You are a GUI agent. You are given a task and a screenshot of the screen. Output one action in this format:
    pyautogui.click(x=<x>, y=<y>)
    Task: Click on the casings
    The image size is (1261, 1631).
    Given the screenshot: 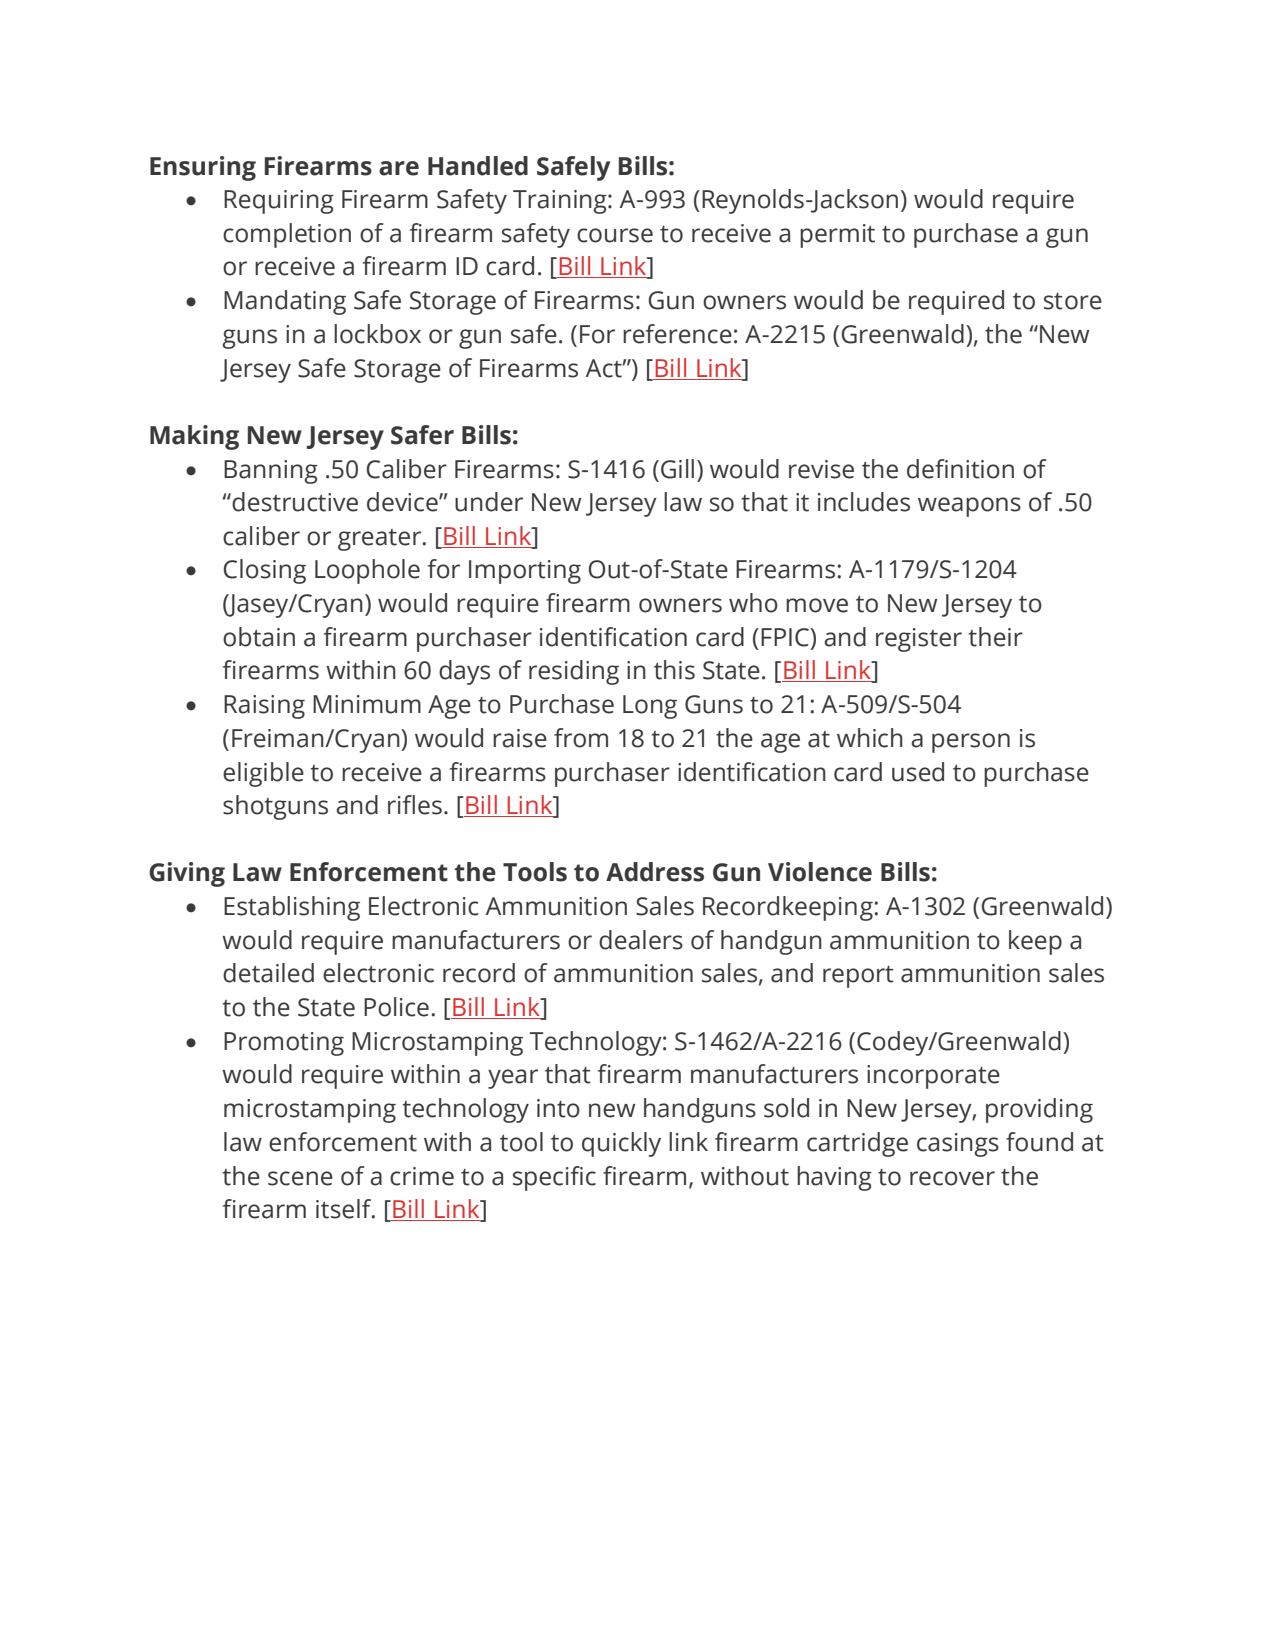 What is the action you would take?
    pyautogui.click(x=958, y=1145)
